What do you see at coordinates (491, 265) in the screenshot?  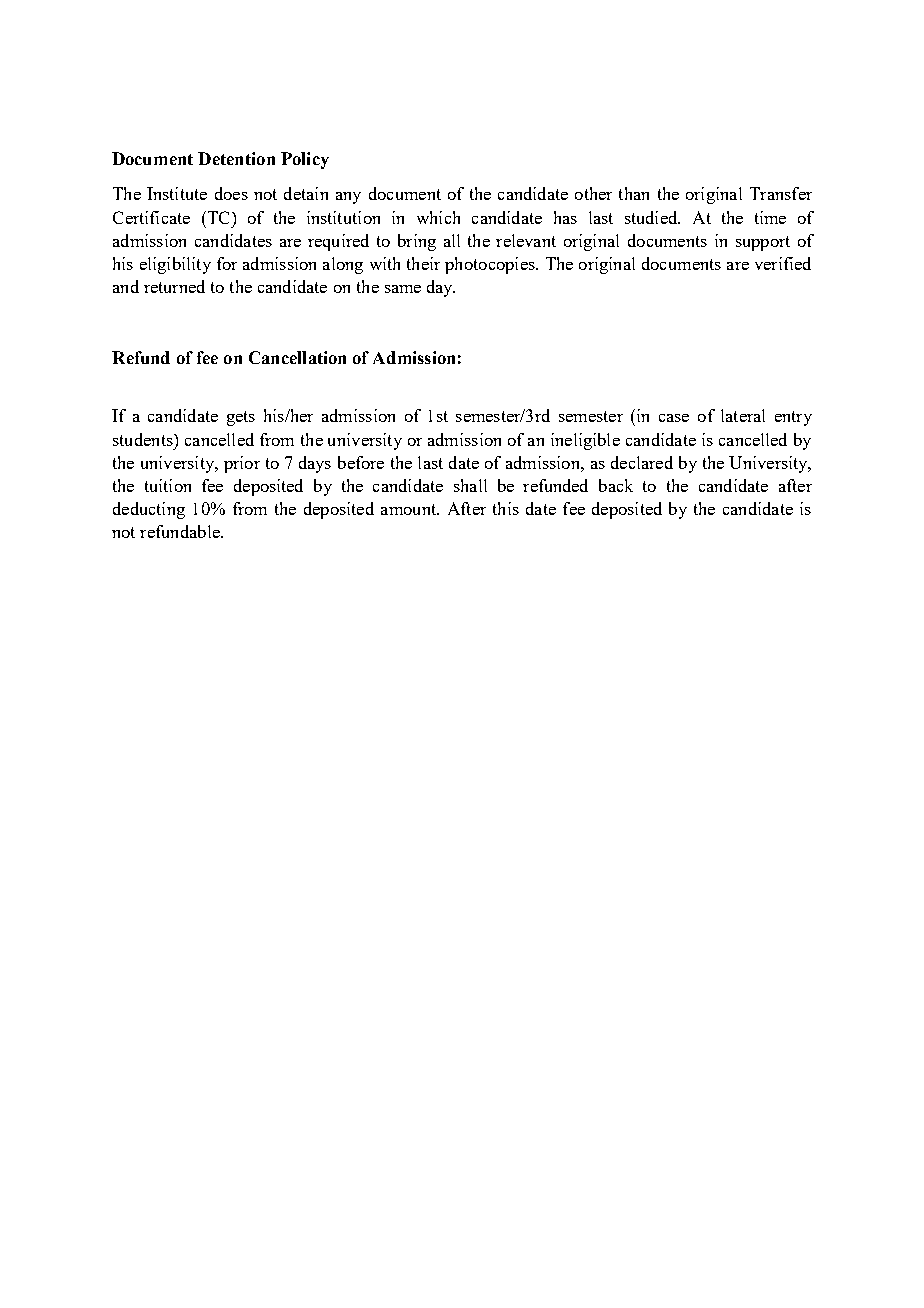 I see `photocopies` at bounding box center [491, 265].
